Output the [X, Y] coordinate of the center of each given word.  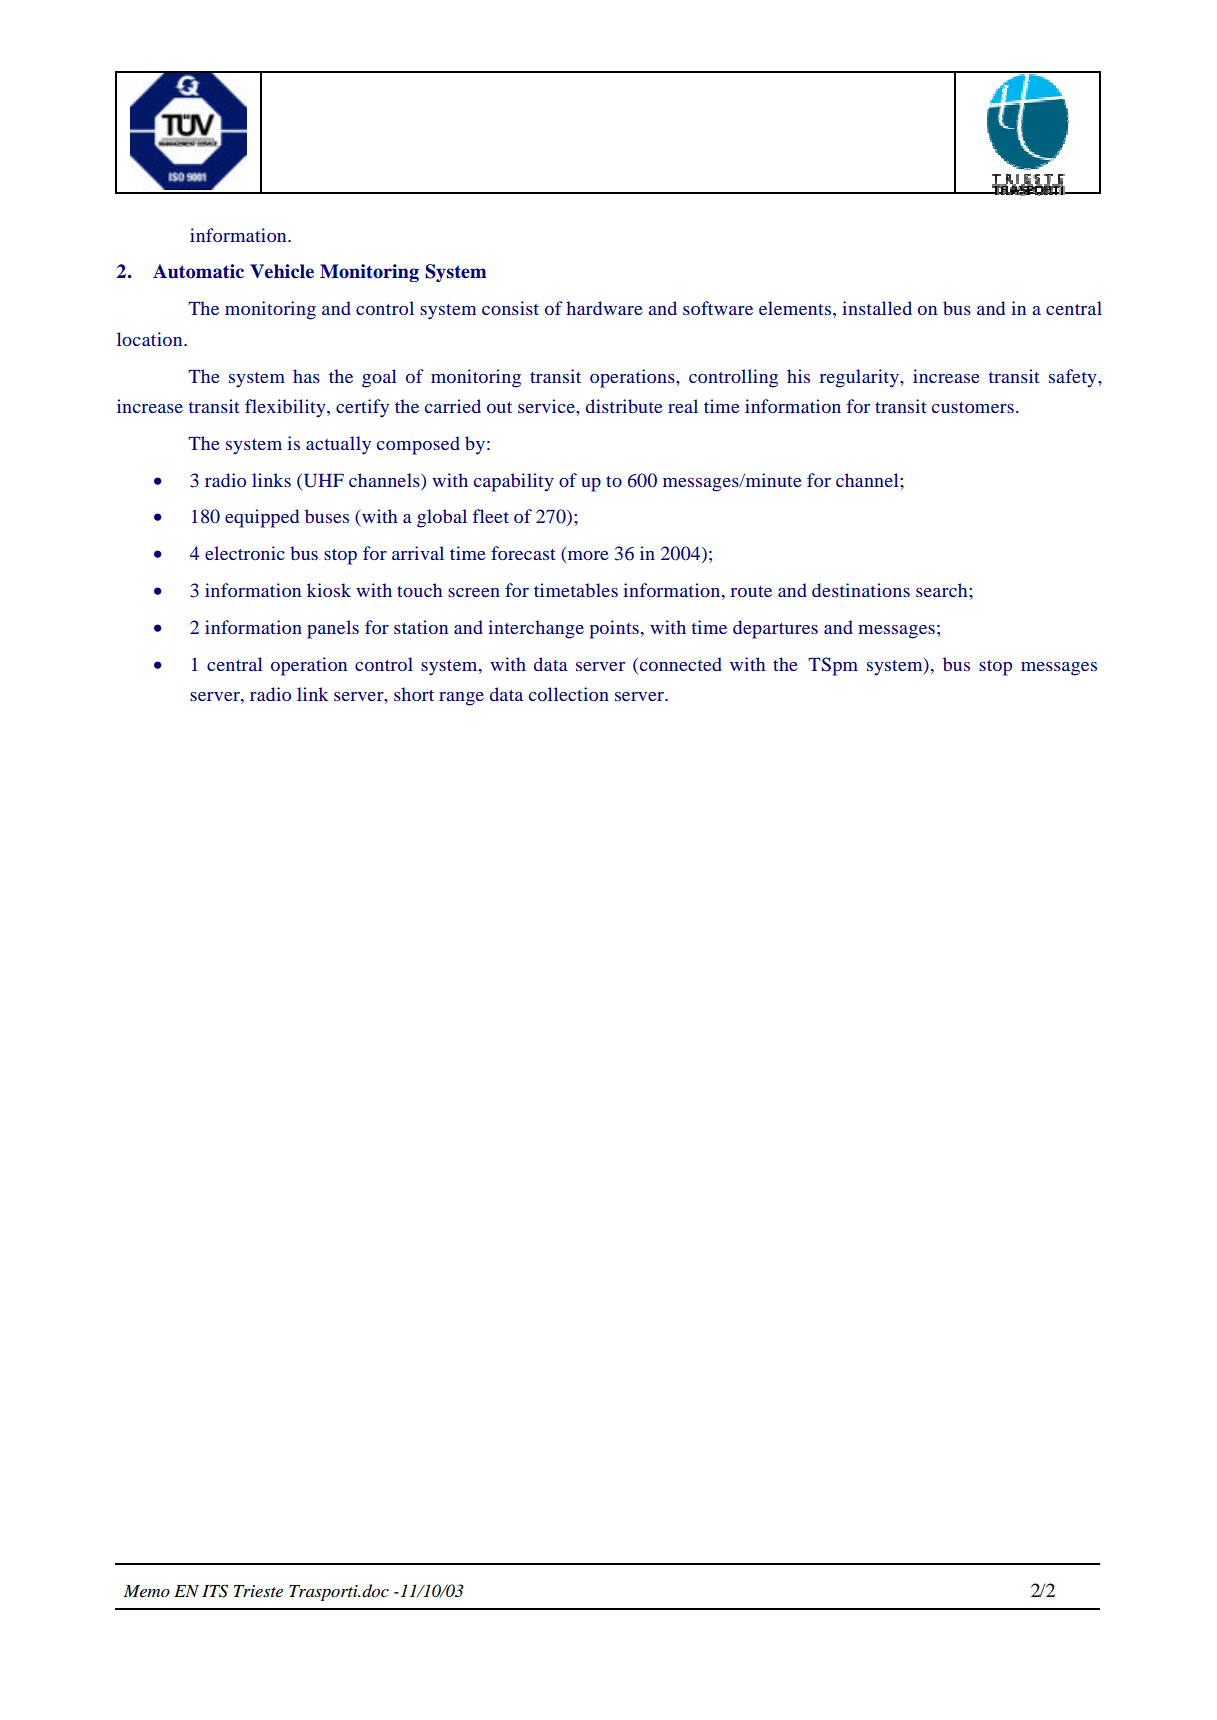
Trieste [258, 1591]
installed [877, 308]
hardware [604, 308]
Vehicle [282, 271]
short [414, 694]
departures [775, 629]
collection [569, 694]
